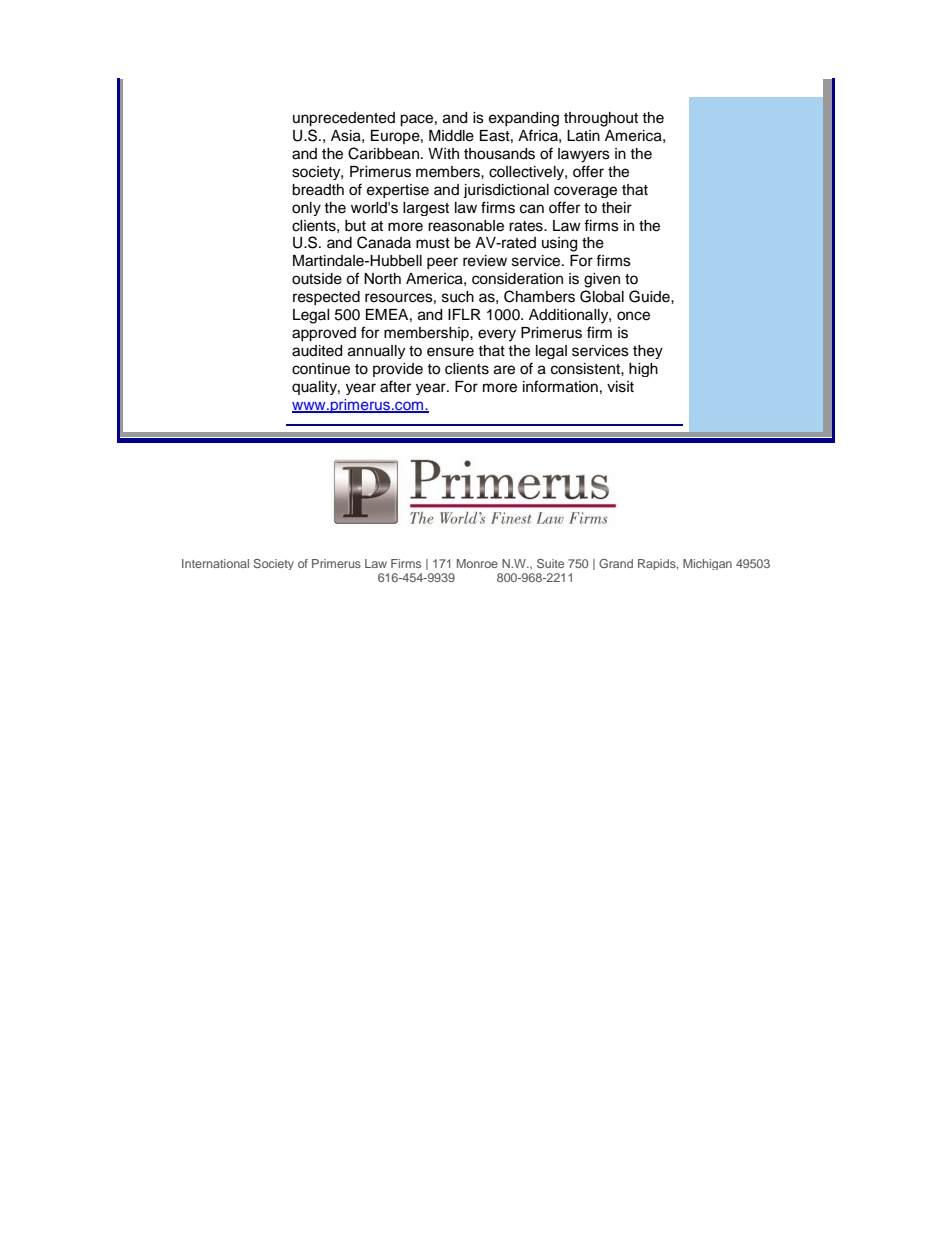  Describe the element at coordinates (450, 352) in the screenshot. I see `ensure` at that location.
